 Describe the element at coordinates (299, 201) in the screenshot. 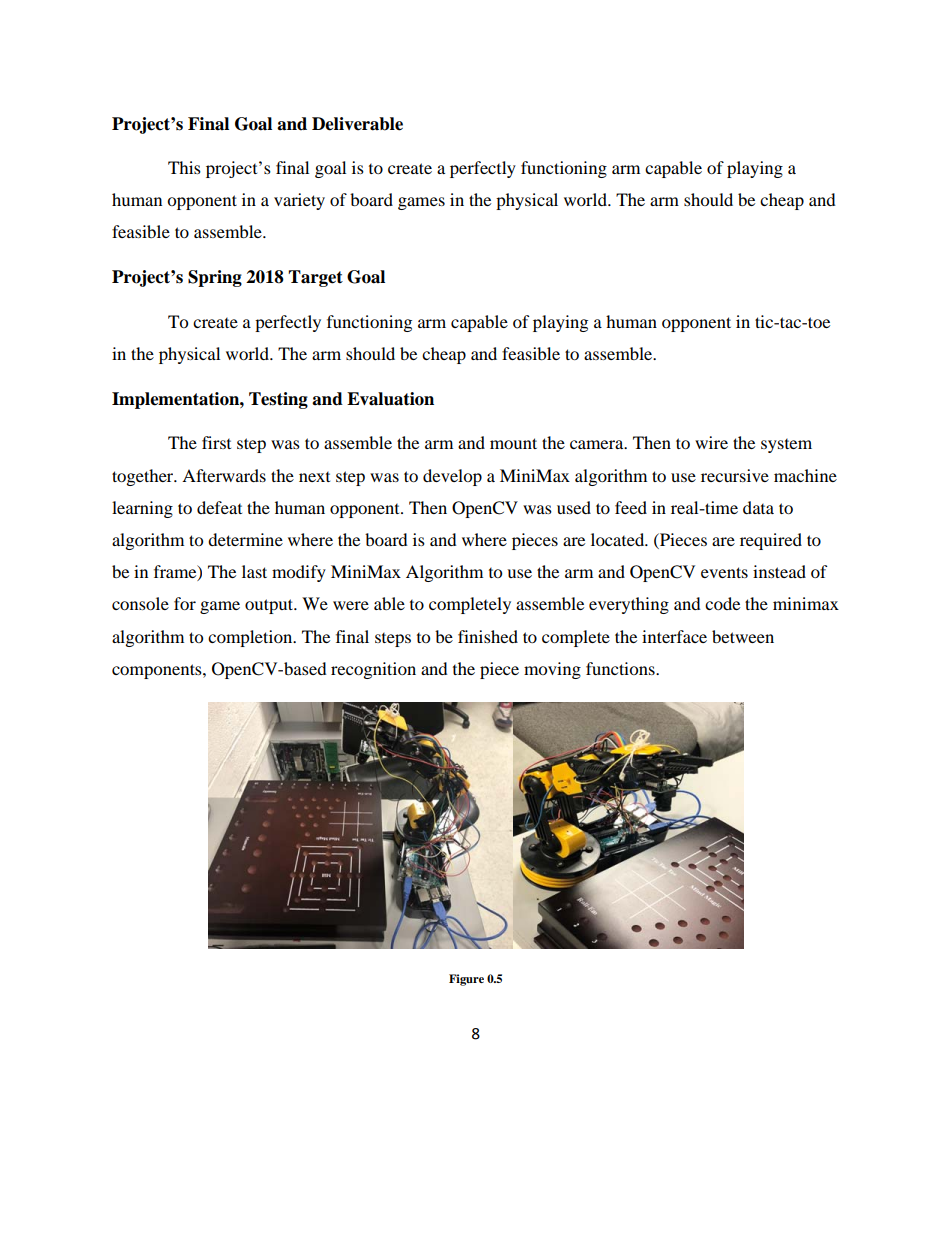

I see `variety` at that location.
